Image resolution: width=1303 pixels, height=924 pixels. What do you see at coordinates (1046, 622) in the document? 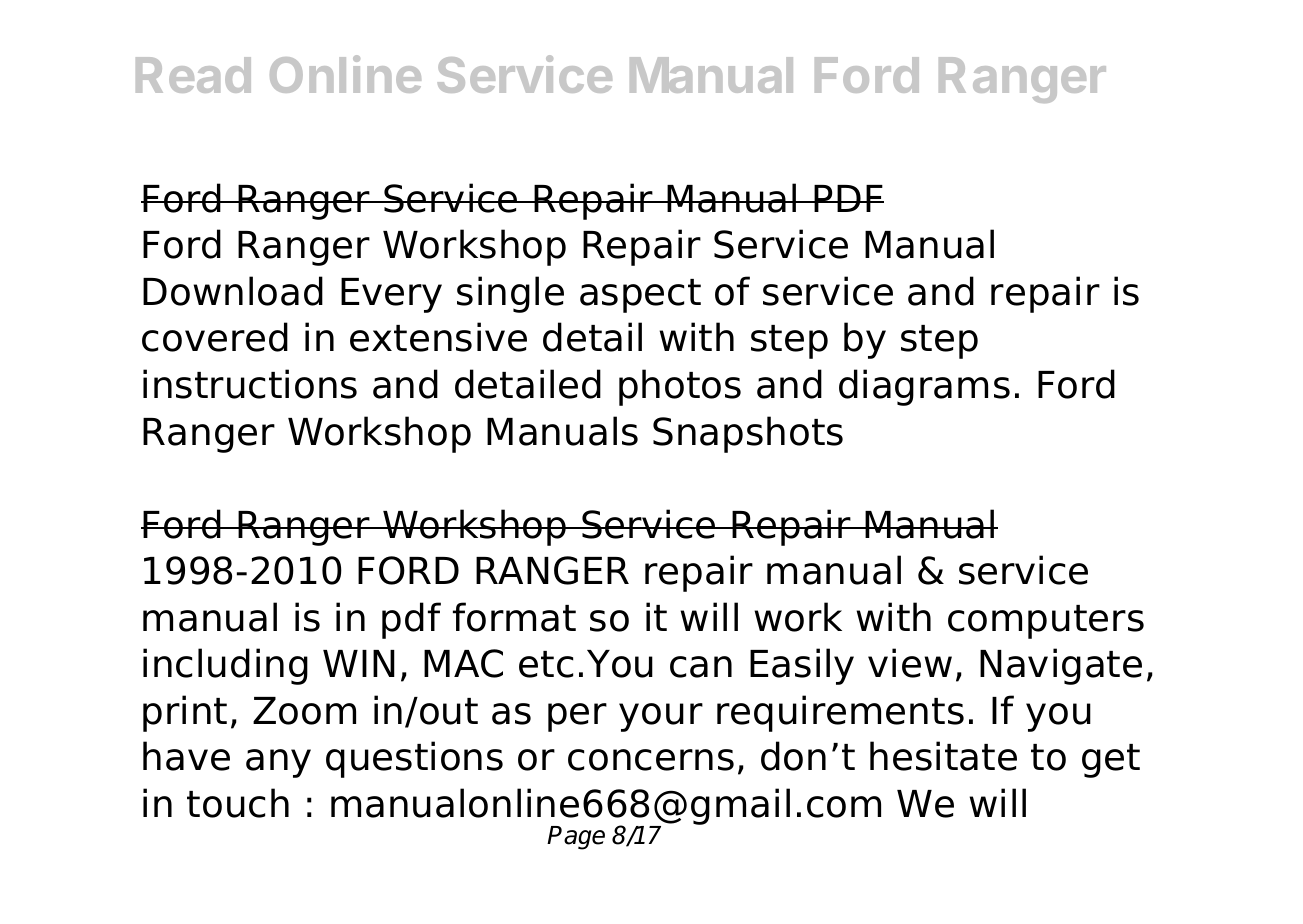
I see `computers` at bounding box center [1046, 622].
